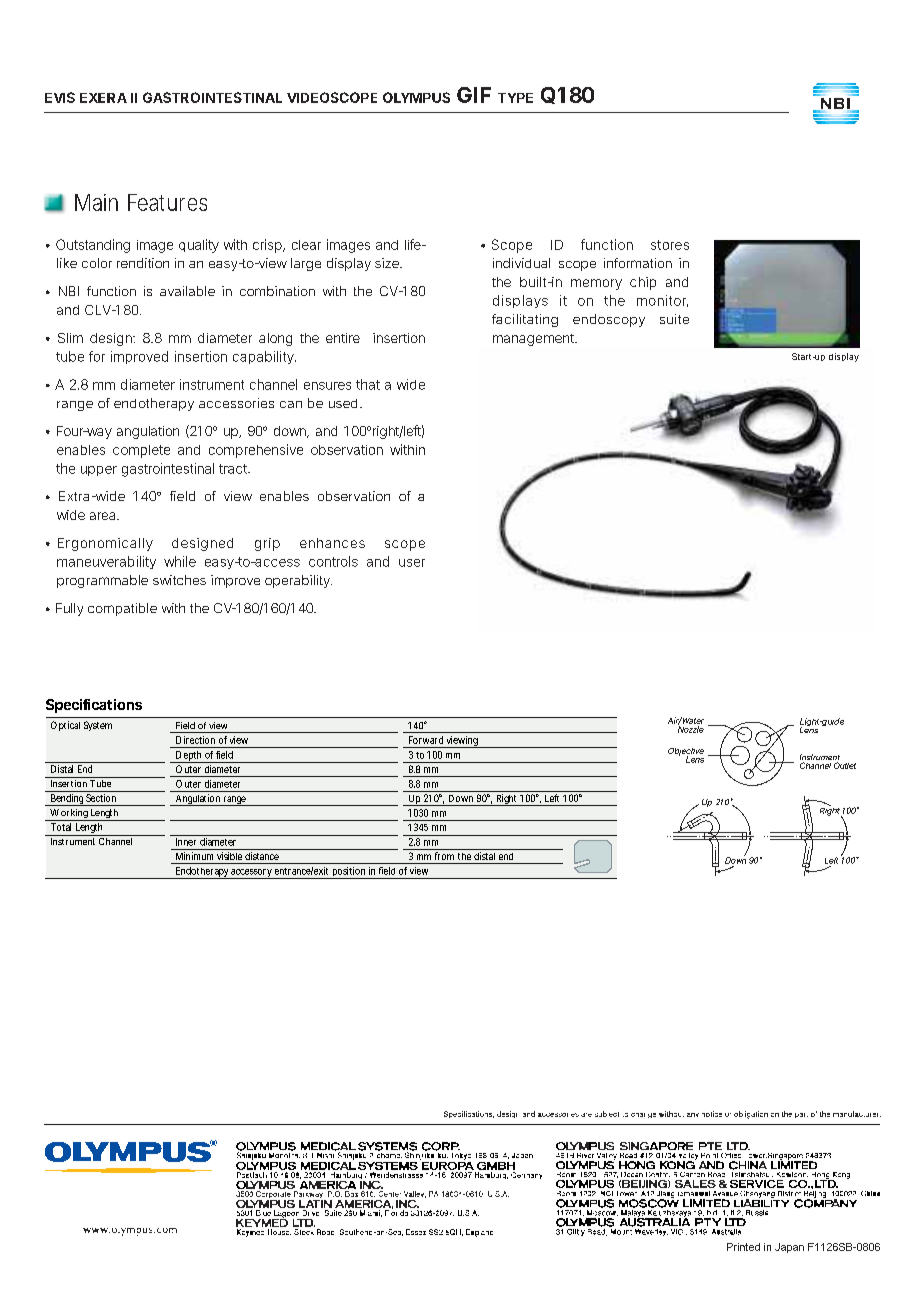 The width and height of the image is (924, 1308). I want to click on Working, so click(69, 815).
